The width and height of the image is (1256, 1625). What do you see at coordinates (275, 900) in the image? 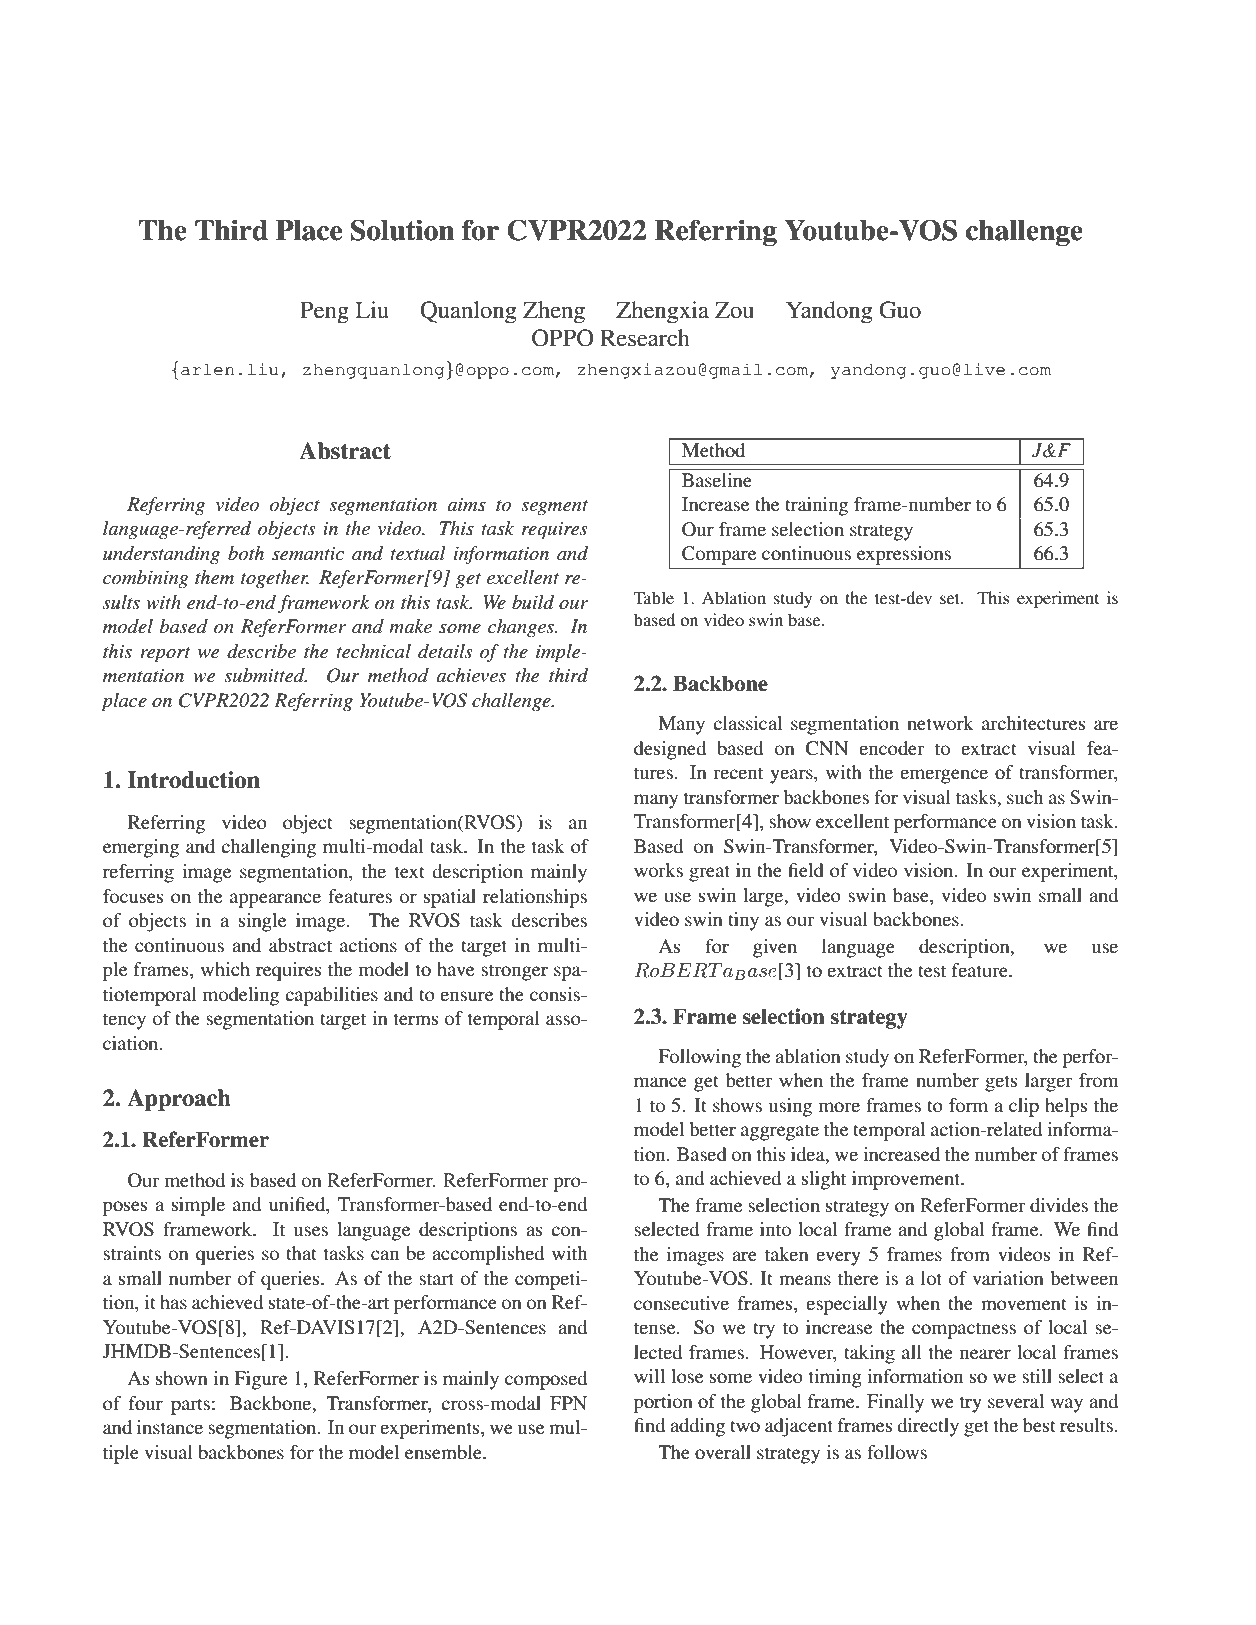
I see `appearance` at bounding box center [275, 900].
